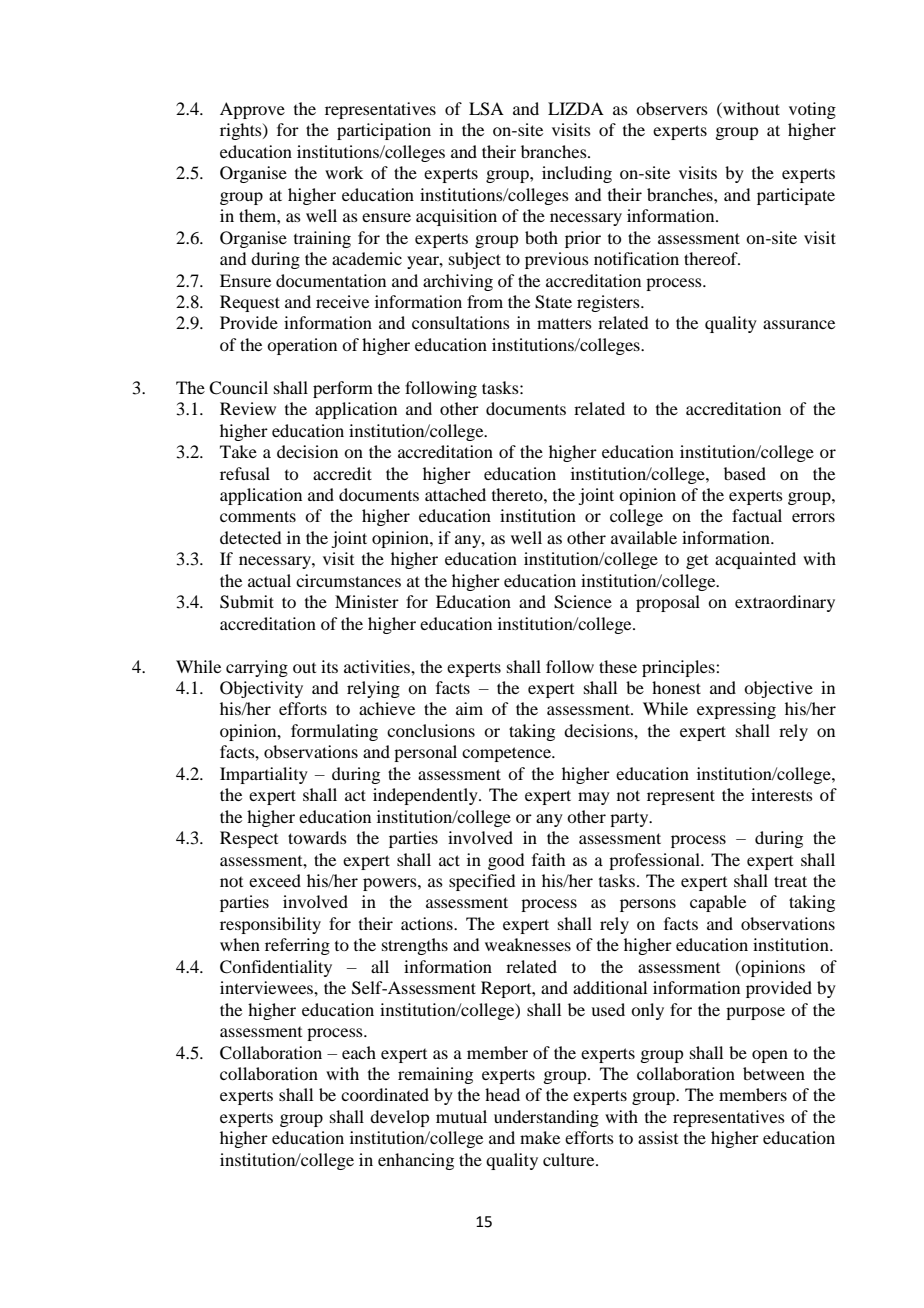  Describe the element at coordinates (385, 1094) in the document. I see `coordinated` at that location.
